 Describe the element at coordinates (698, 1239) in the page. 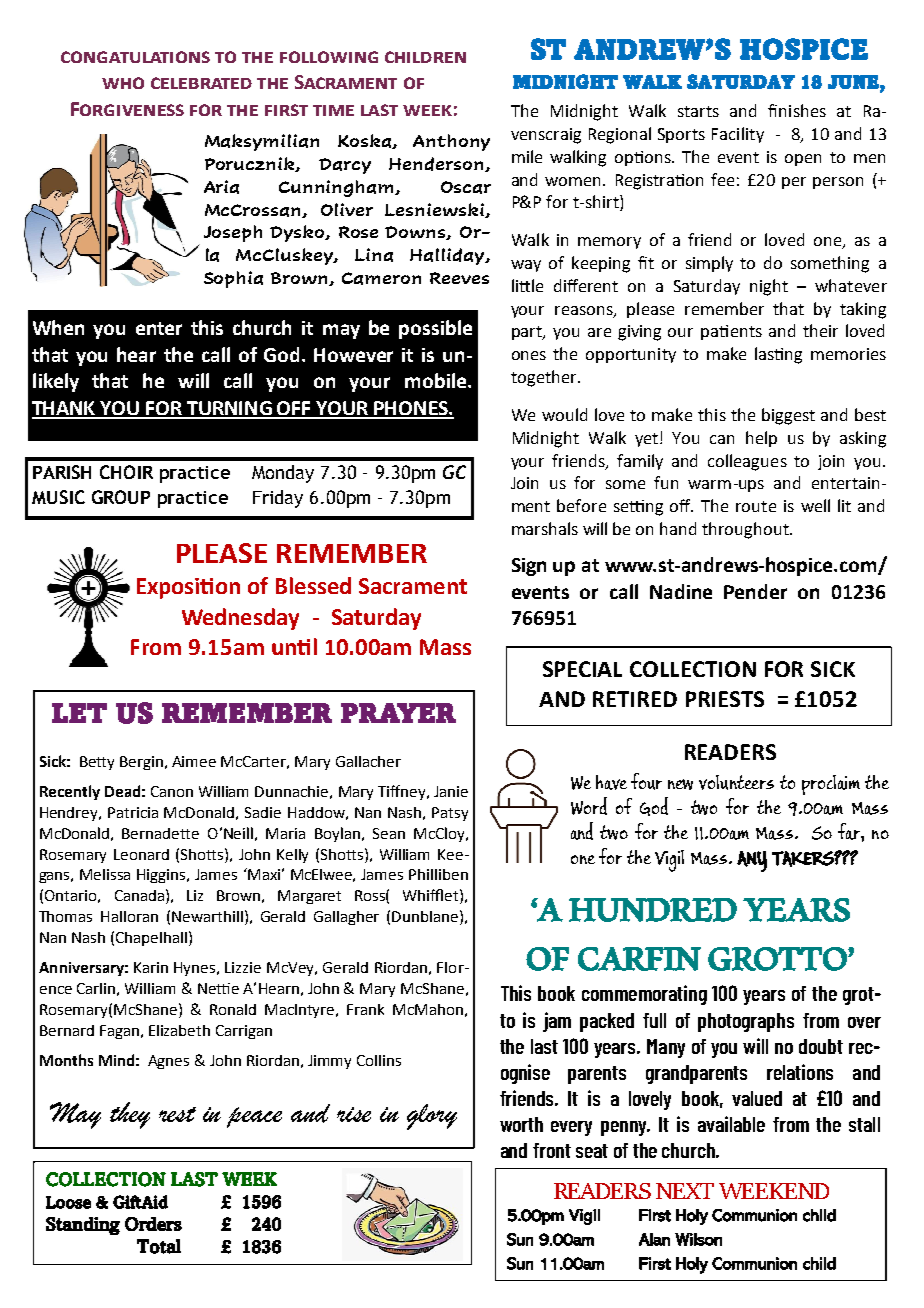

I see `Wilson` at that location.
